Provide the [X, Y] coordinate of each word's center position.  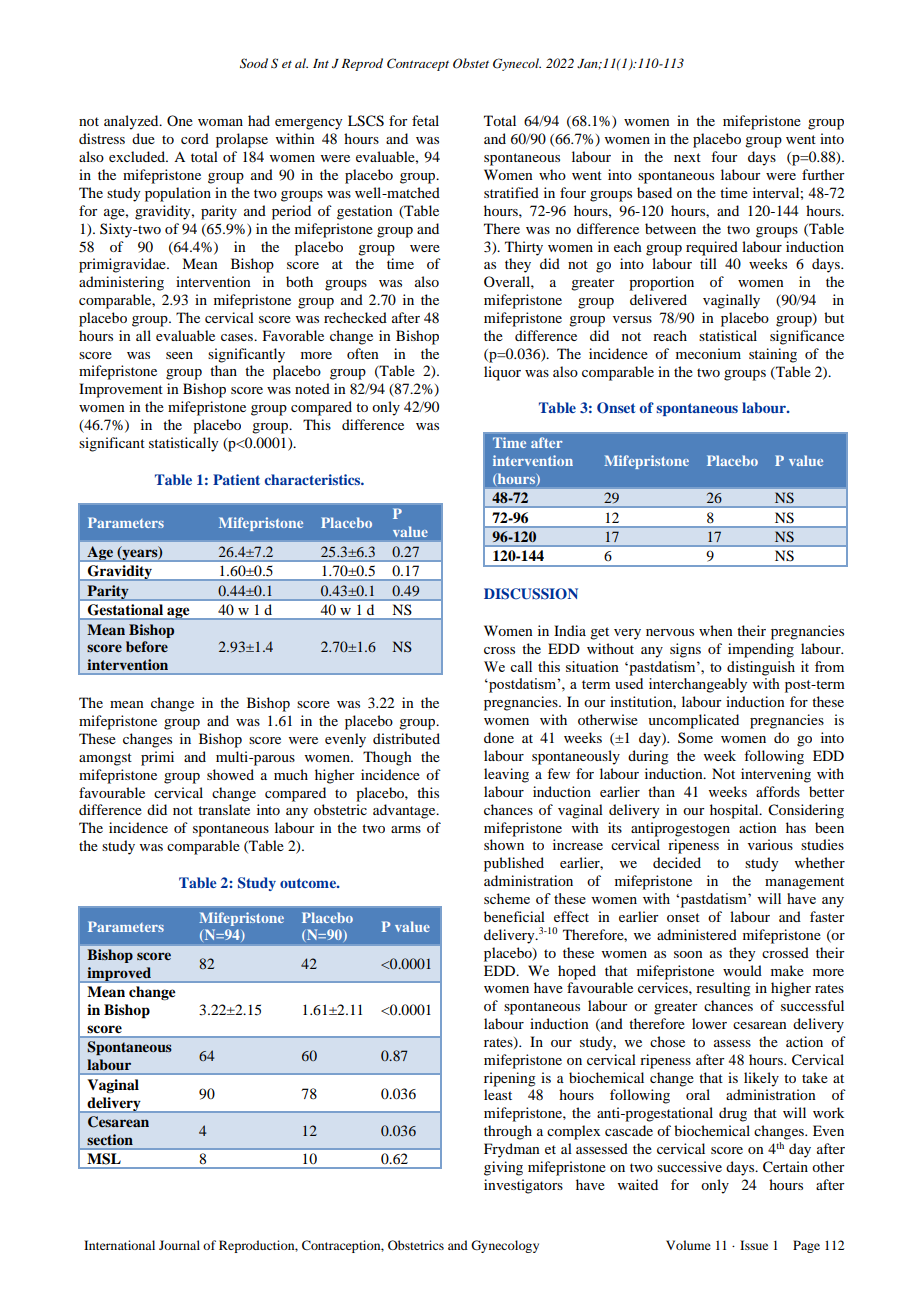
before [147, 646]
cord [195, 138]
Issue [754, 1245]
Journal [179, 1245]
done [499, 737]
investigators [523, 1186]
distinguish [761, 668]
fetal [425, 120]
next [687, 157]
